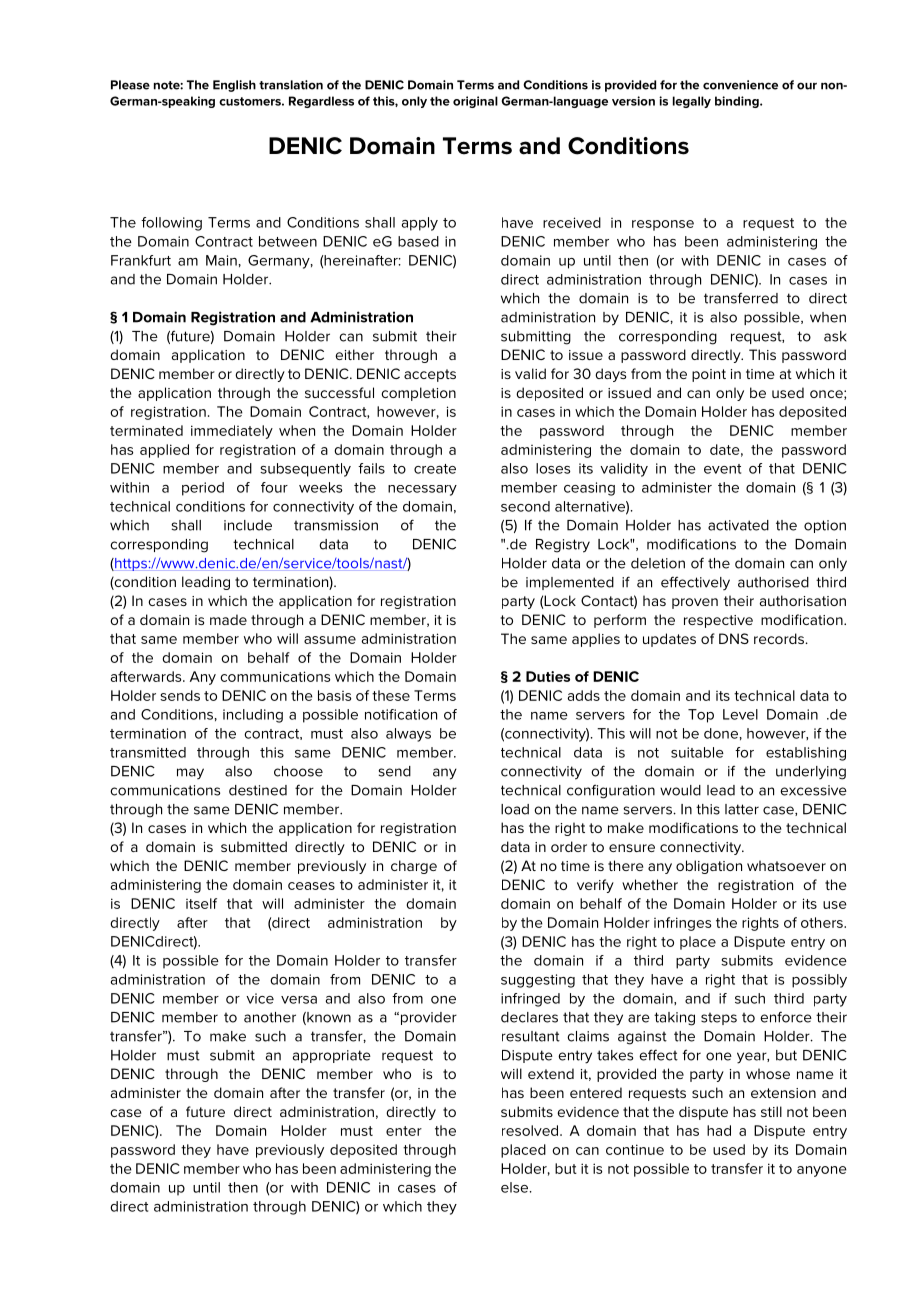 The width and height of the image is (924, 1308). What do you see at coordinates (515, 809) in the image?
I see `load` at bounding box center [515, 809].
